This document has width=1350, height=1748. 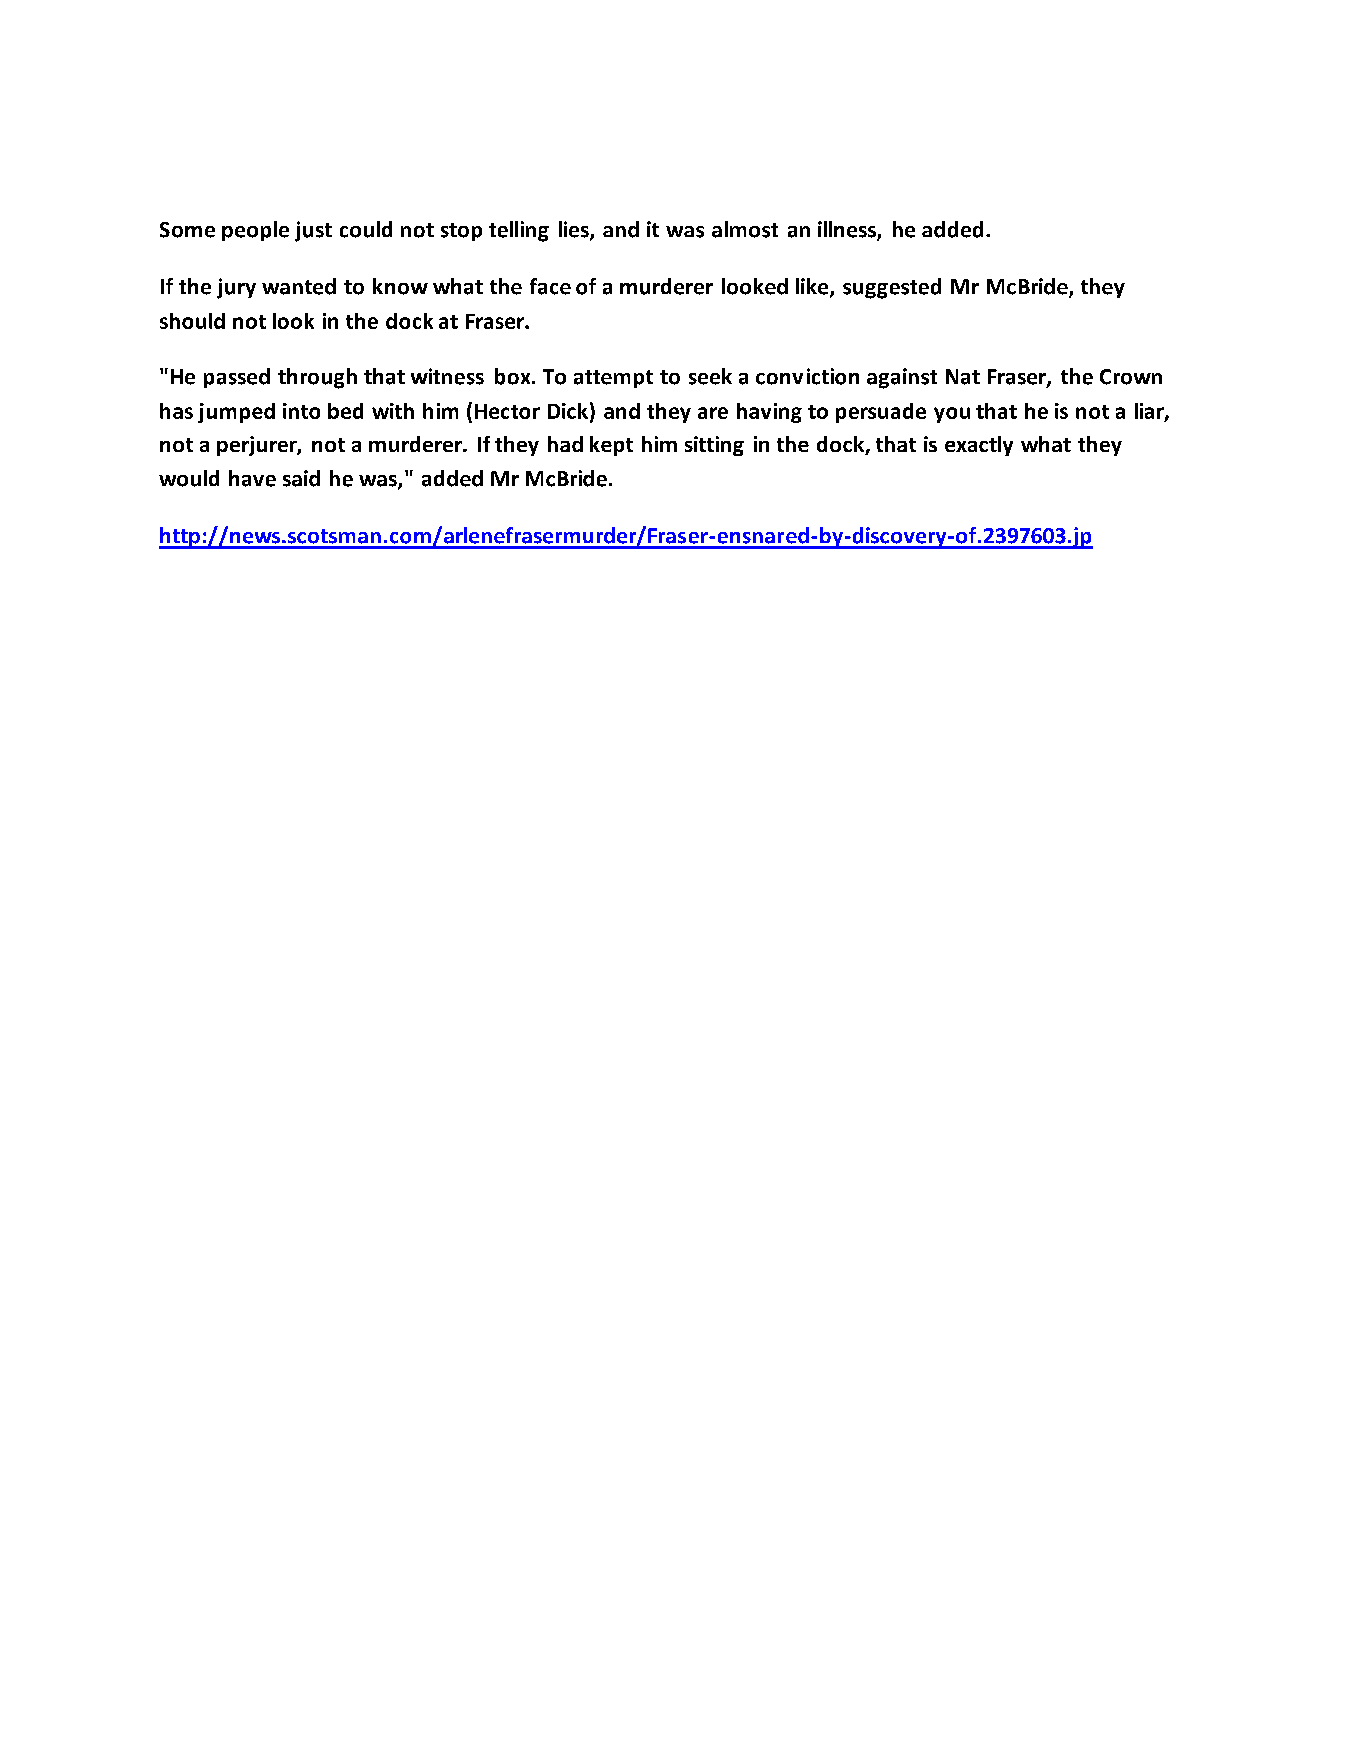 I want to click on attempt, so click(x=613, y=379).
